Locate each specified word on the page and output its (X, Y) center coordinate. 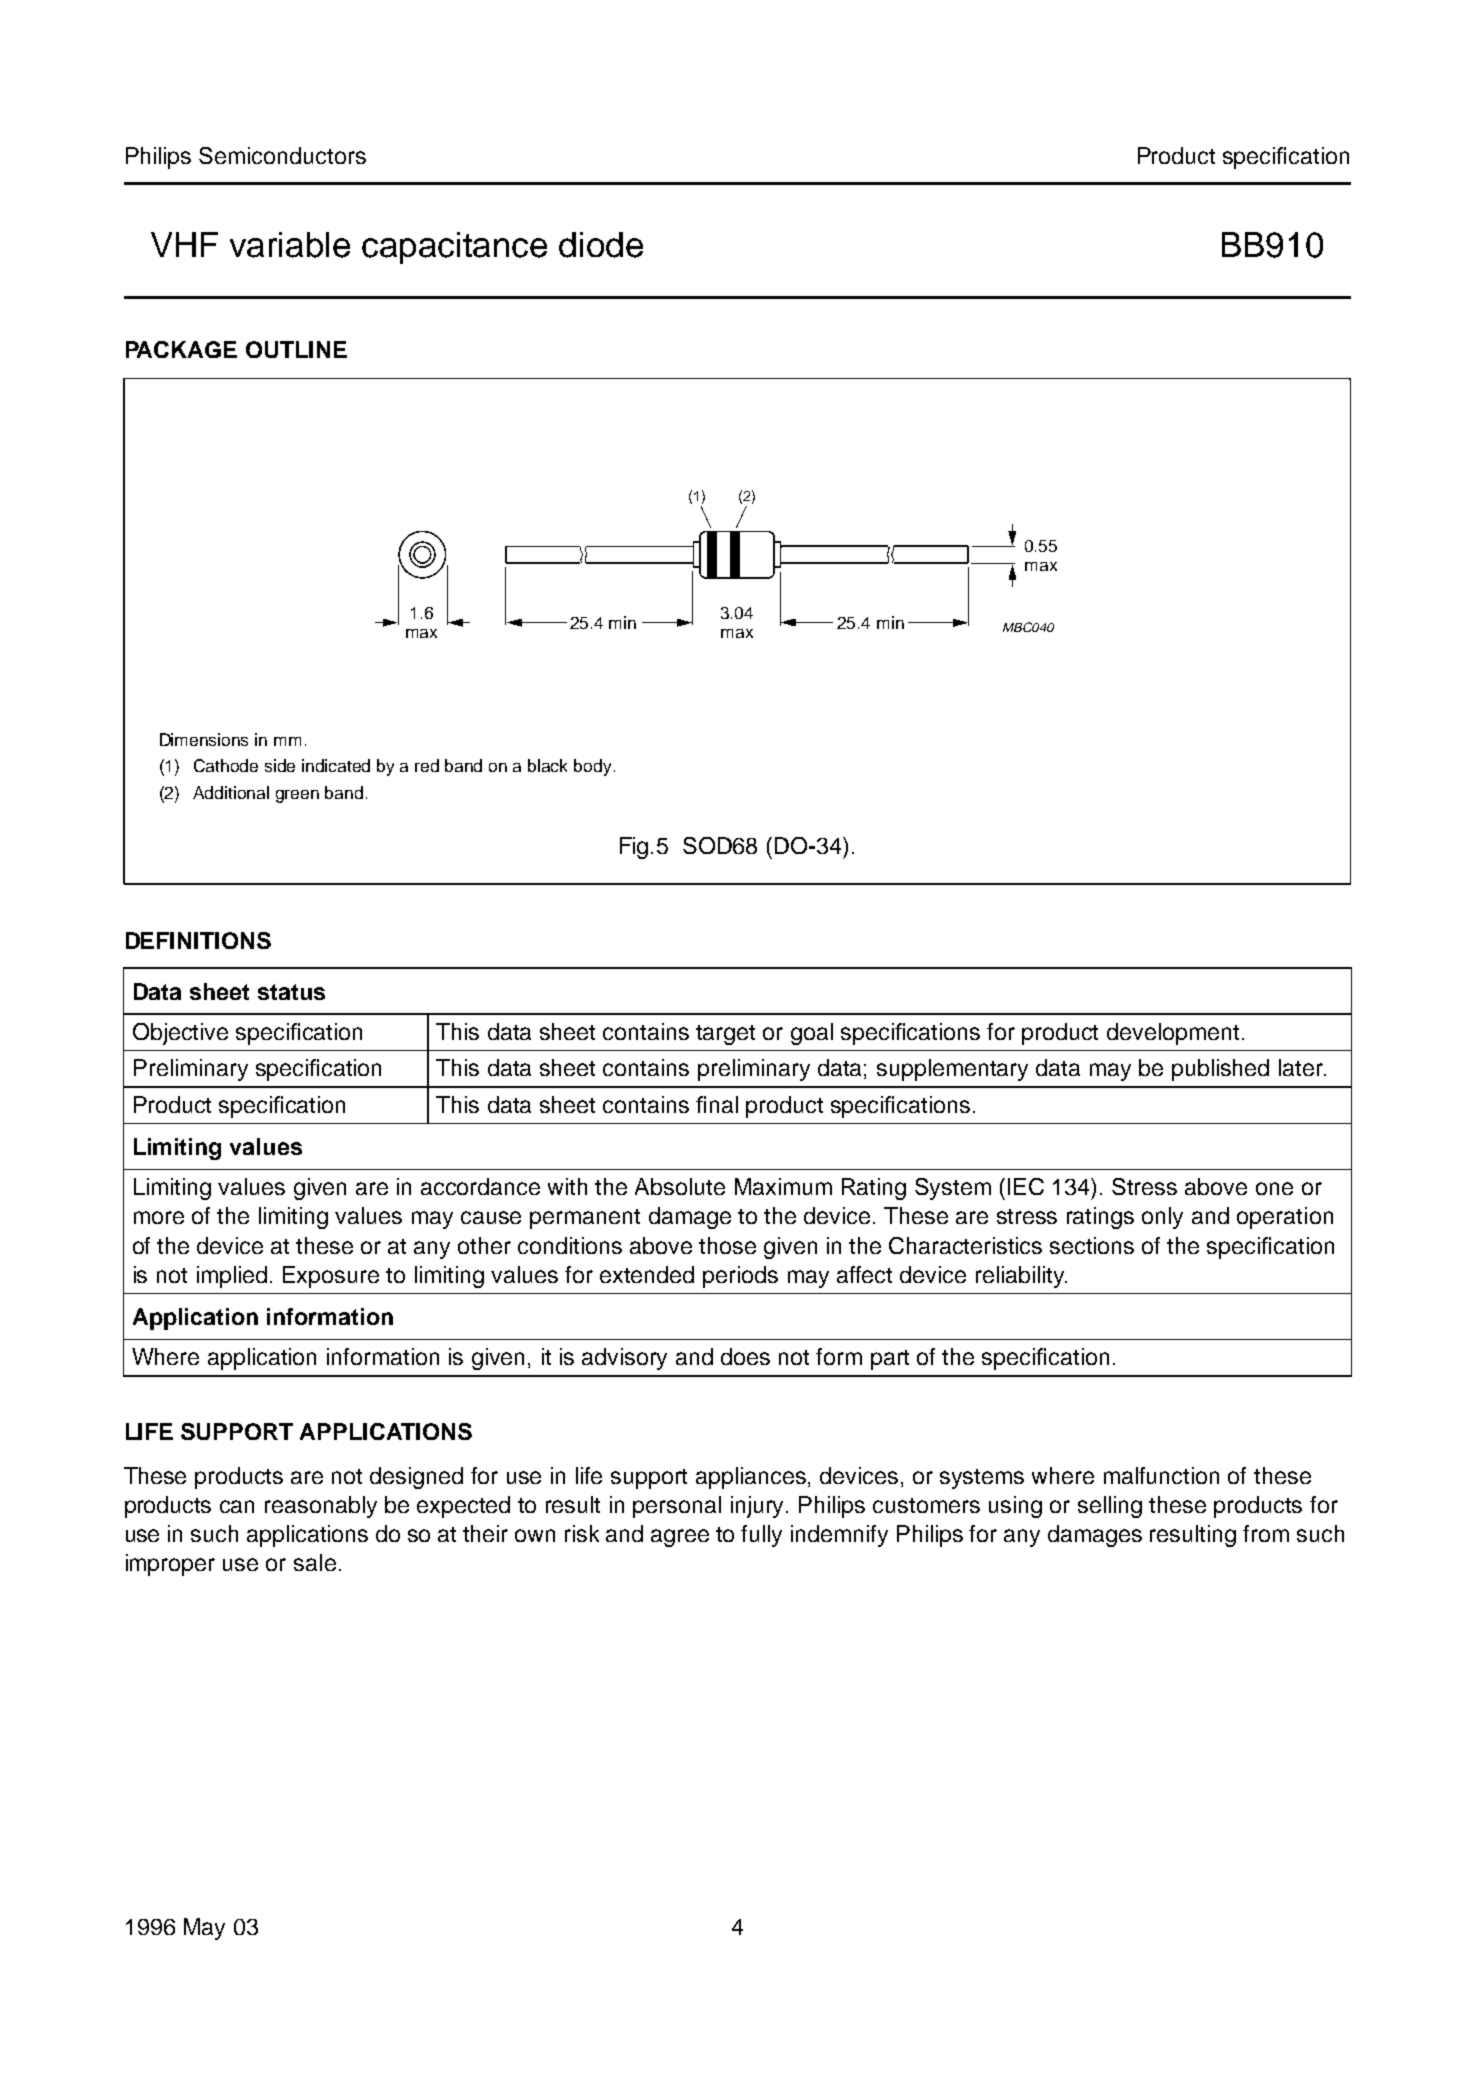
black (547, 765)
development (1173, 1034)
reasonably (321, 1507)
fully (761, 1536)
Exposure (331, 1277)
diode (601, 245)
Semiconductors (282, 155)
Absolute (680, 1186)
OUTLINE (296, 349)
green (297, 796)
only (1162, 1218)
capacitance (454, 248)
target (725, 1035)
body (592, 767)
